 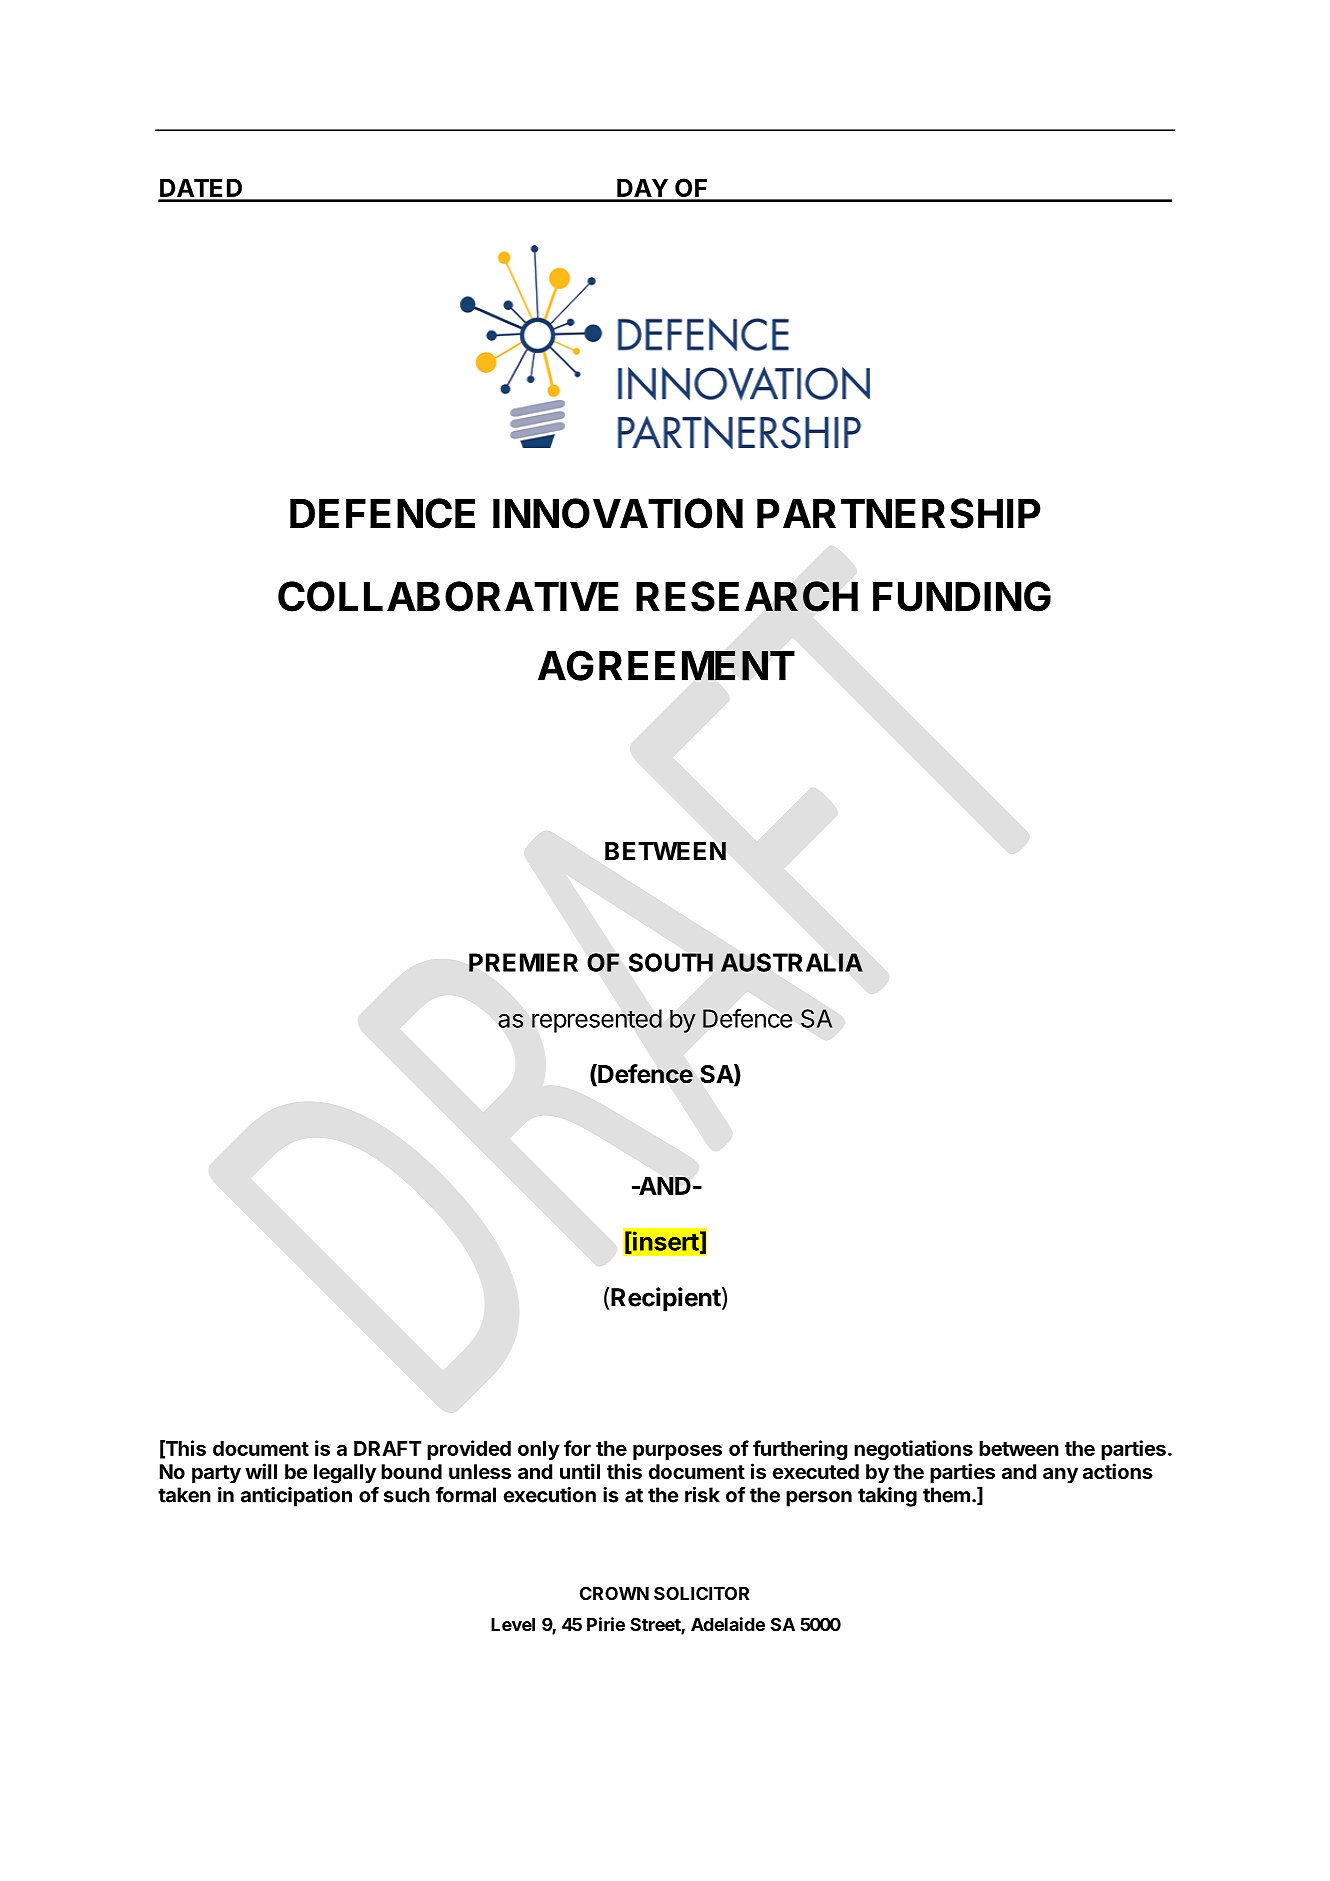 What do you see at coordinates (523, 962) in the document?
I see `PREMIER` at bounding box center [523, 962].
